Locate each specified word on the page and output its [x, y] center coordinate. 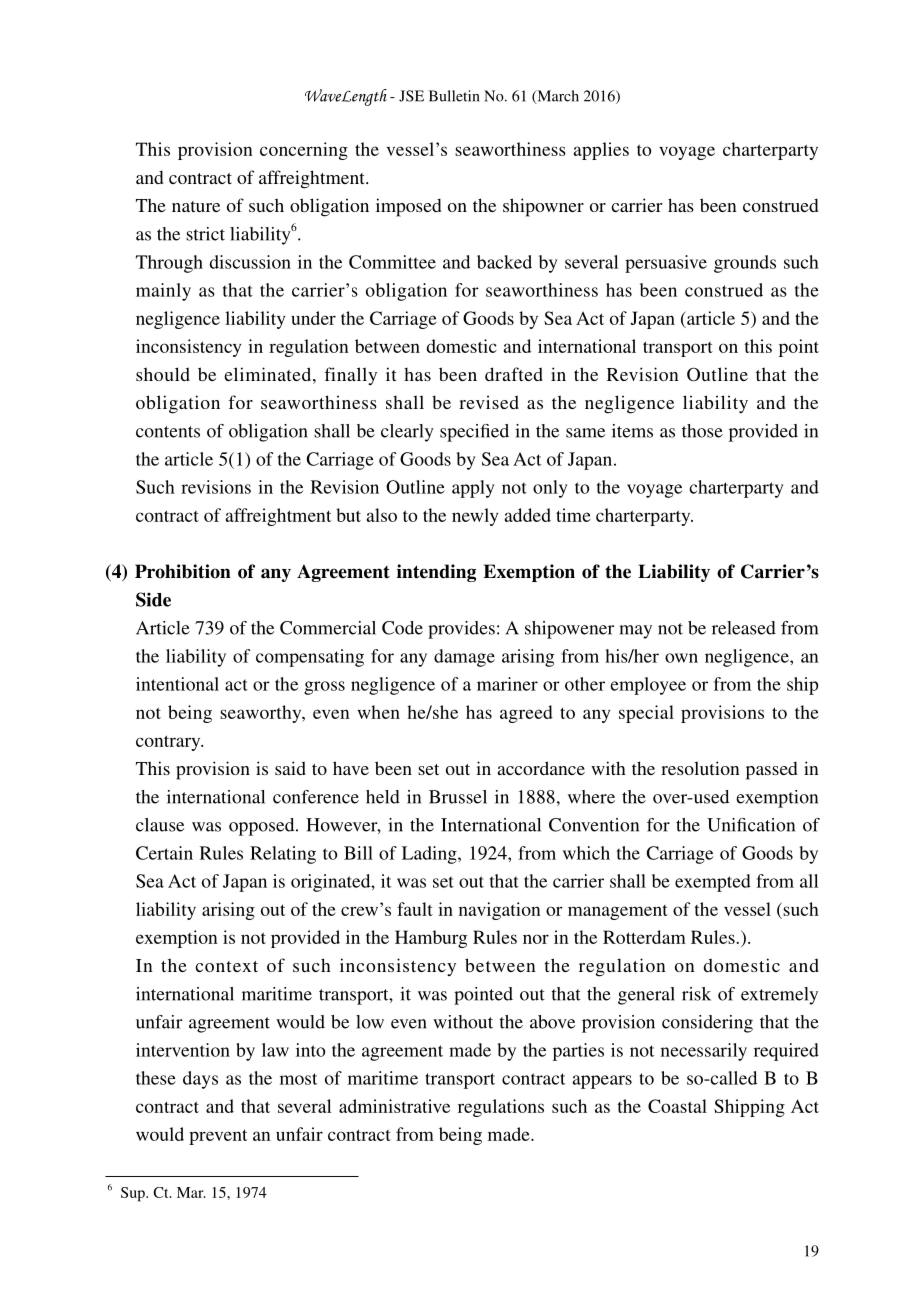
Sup [134, 1194]
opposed [263, 827]
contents [168, 432]
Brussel [458, 797]
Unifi [726, 825]
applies [601, 151]
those [702, 431]
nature [196, 206]
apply [473, 489]
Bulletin [454, 96]
